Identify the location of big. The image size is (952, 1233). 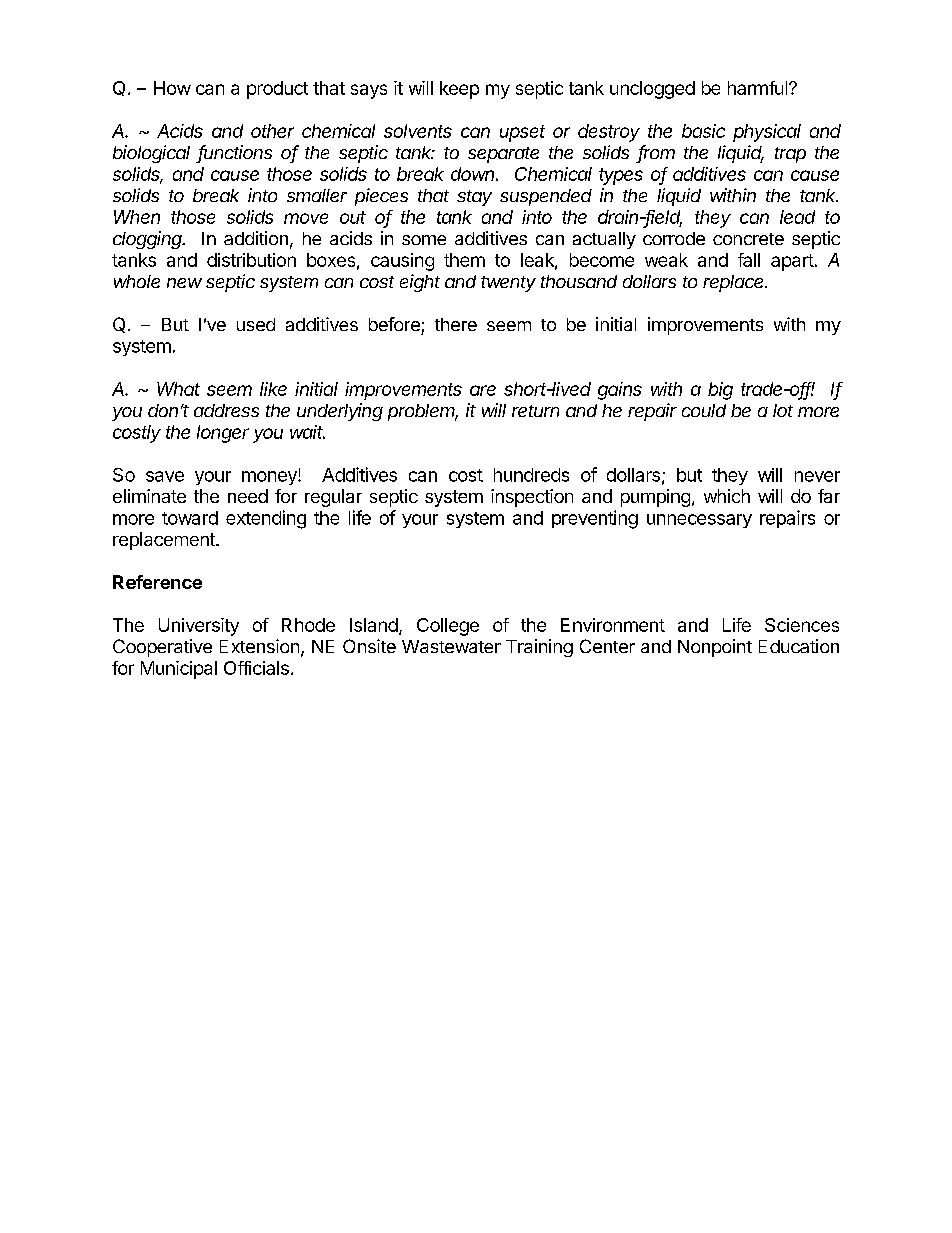
(720, 391).
